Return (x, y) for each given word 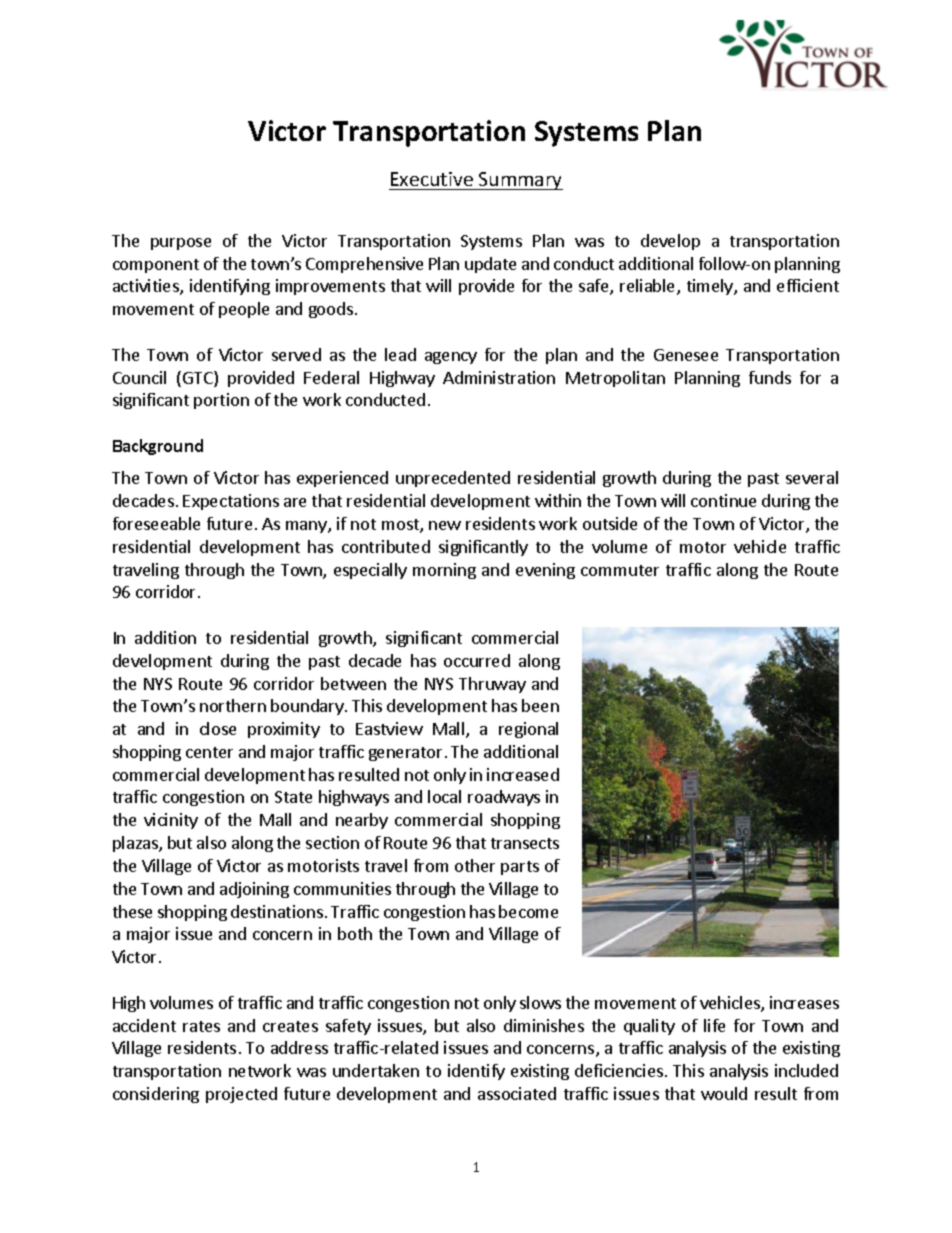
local (444, 796)
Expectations (231, 502)
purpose (181, 244)
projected (241, 1095)
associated (517, 1093)
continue (723, 500)
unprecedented (453, 479)
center (209, 752)
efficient (808, 285)
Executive (432, 179)
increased (523, 774)
